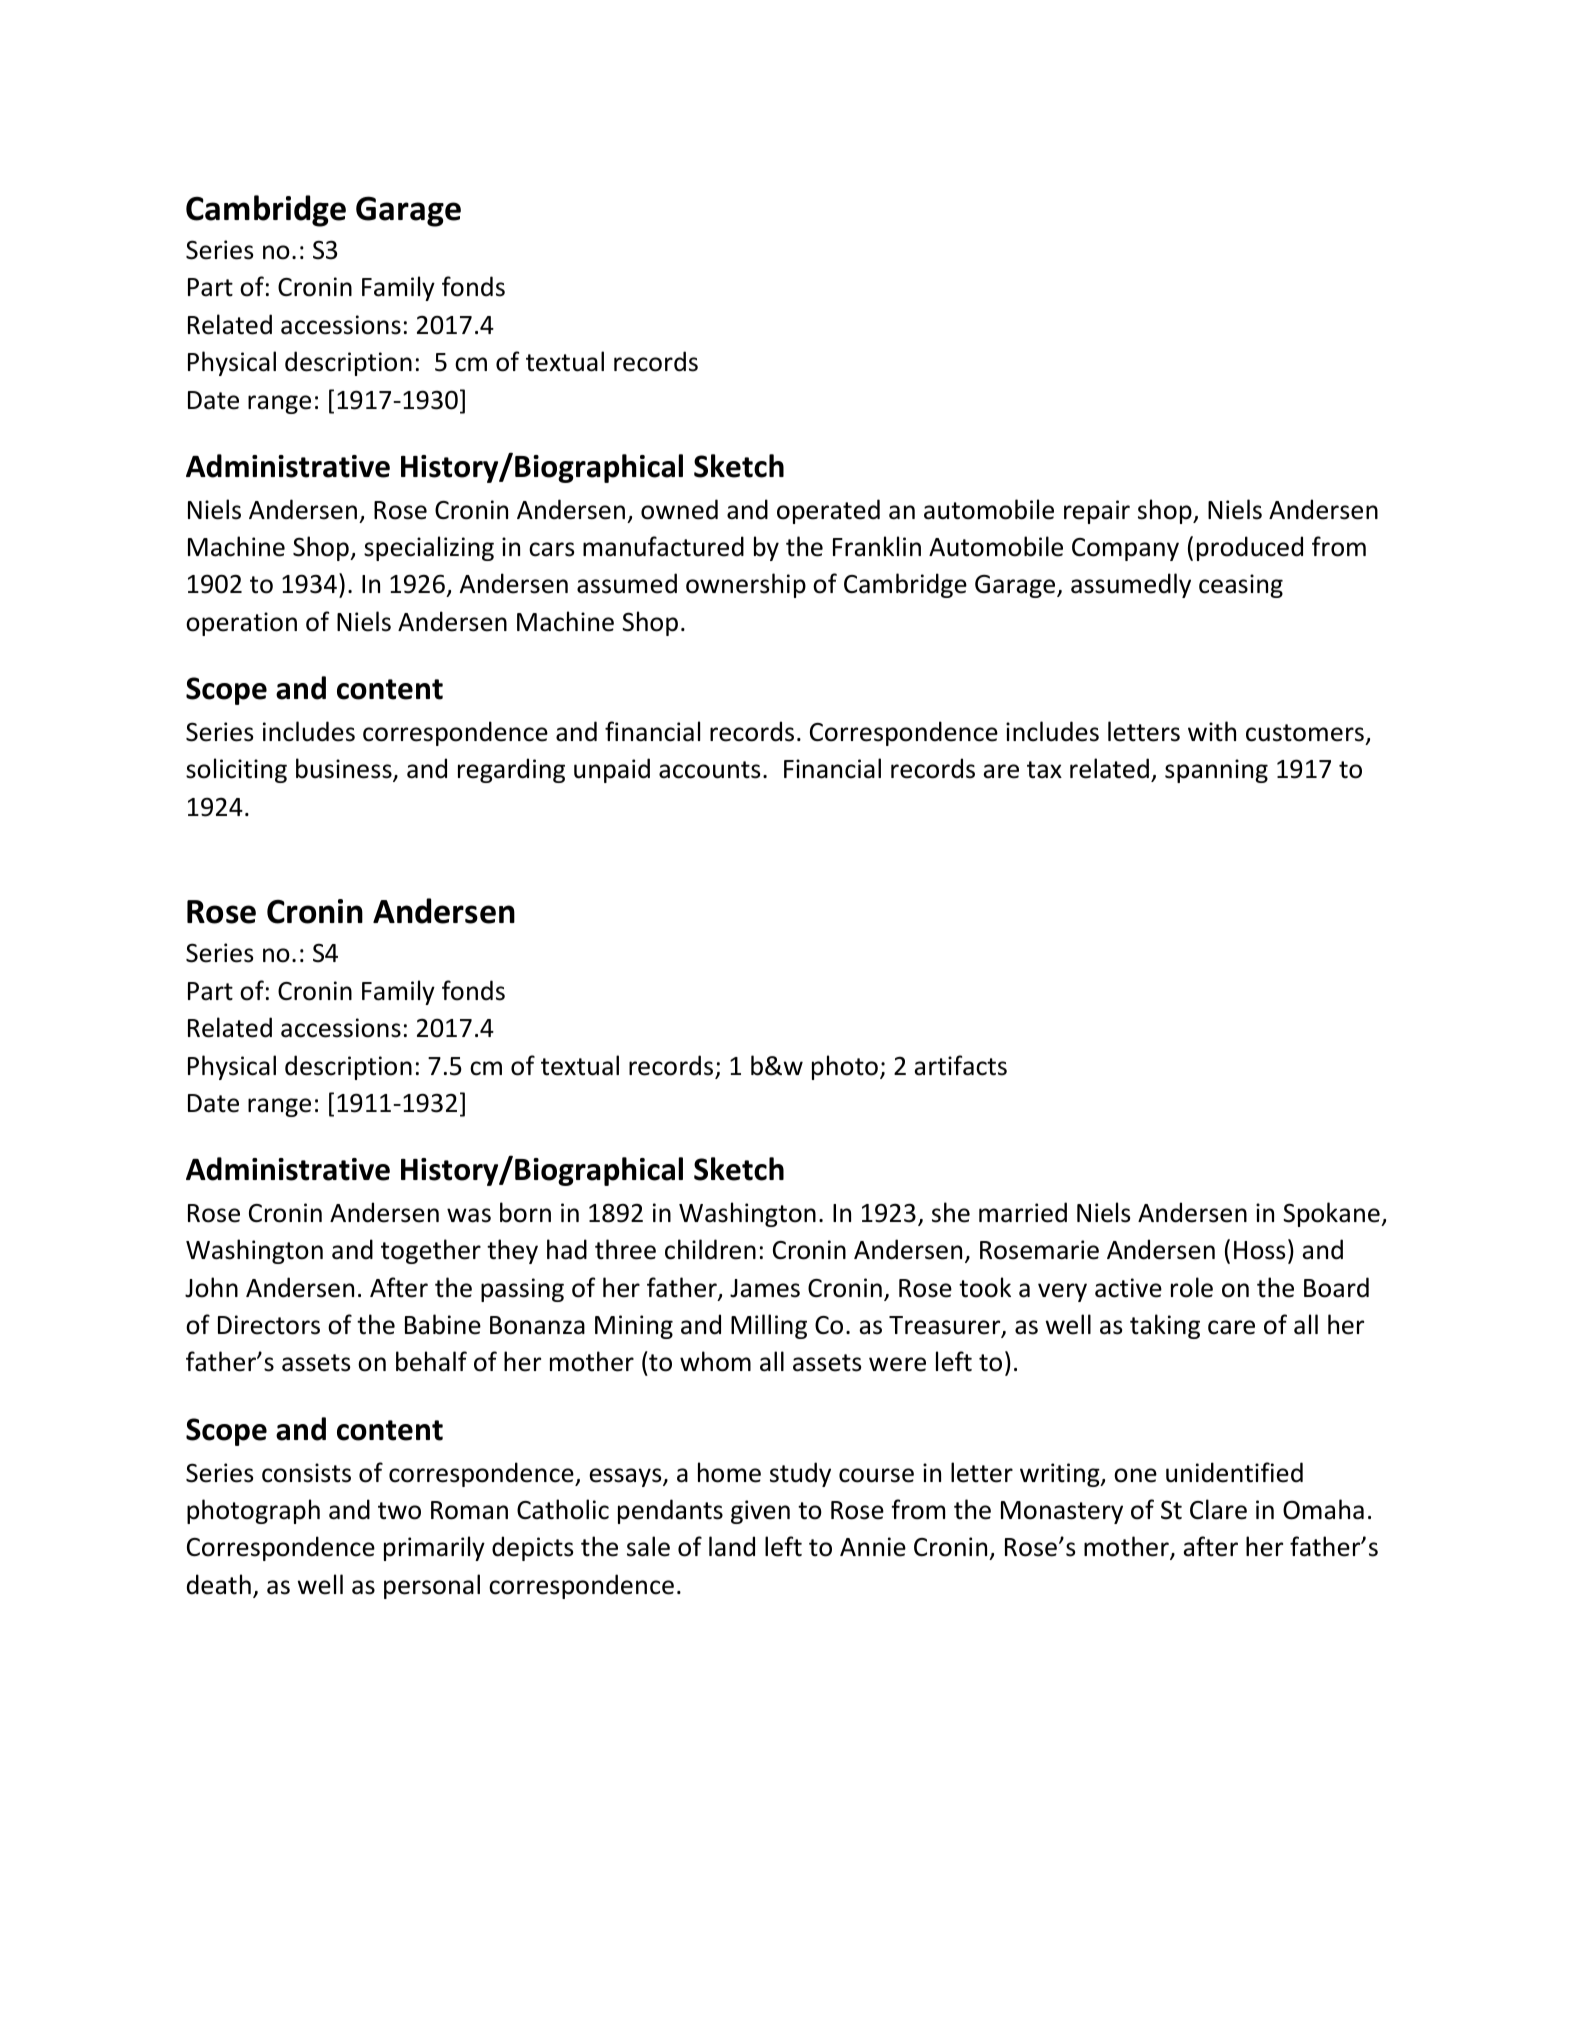  Describe the element at coordinates (732, 1546) in the screenshot. I see `land` at that location.
